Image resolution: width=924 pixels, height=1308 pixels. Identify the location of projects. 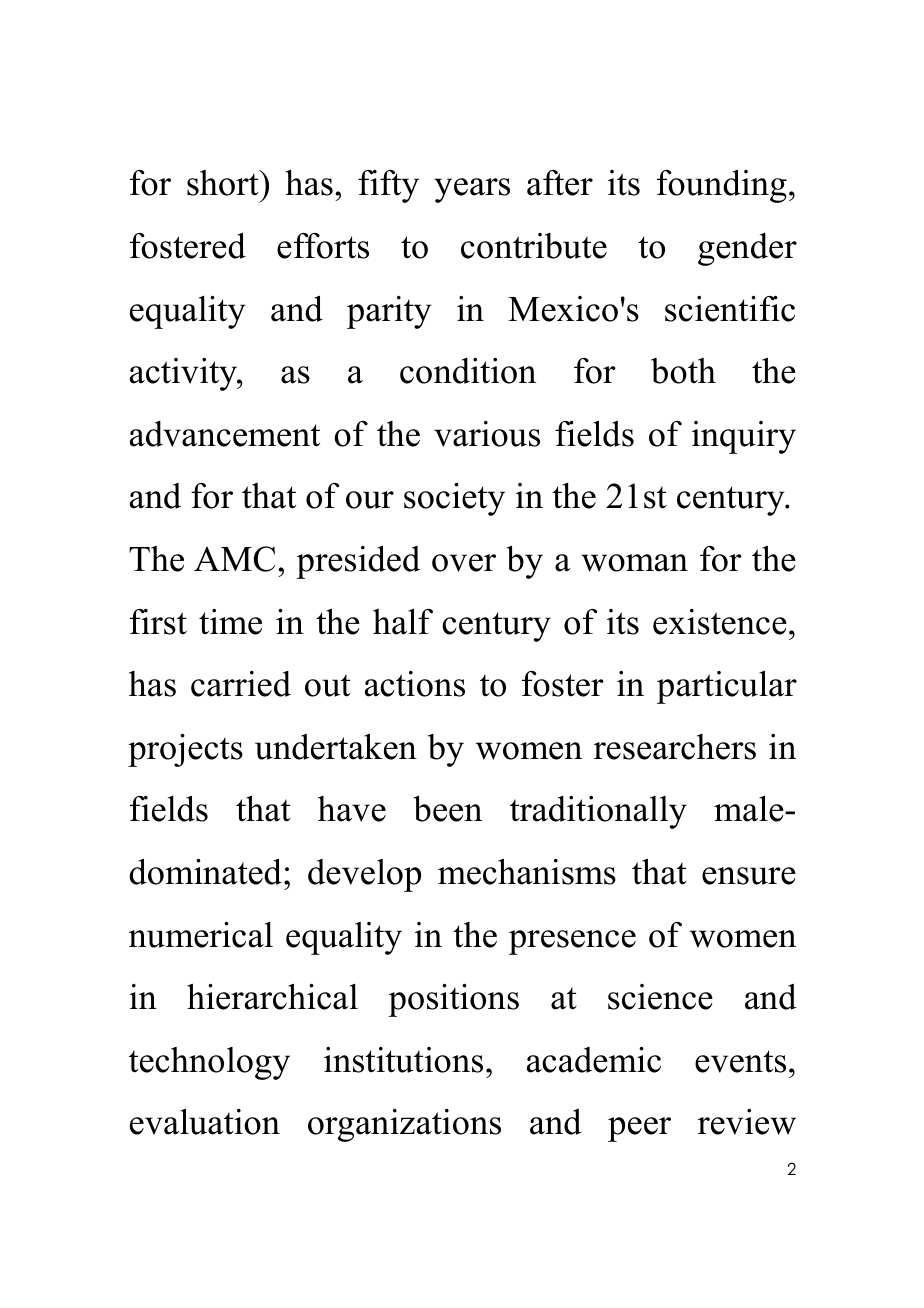
(185, 750).
